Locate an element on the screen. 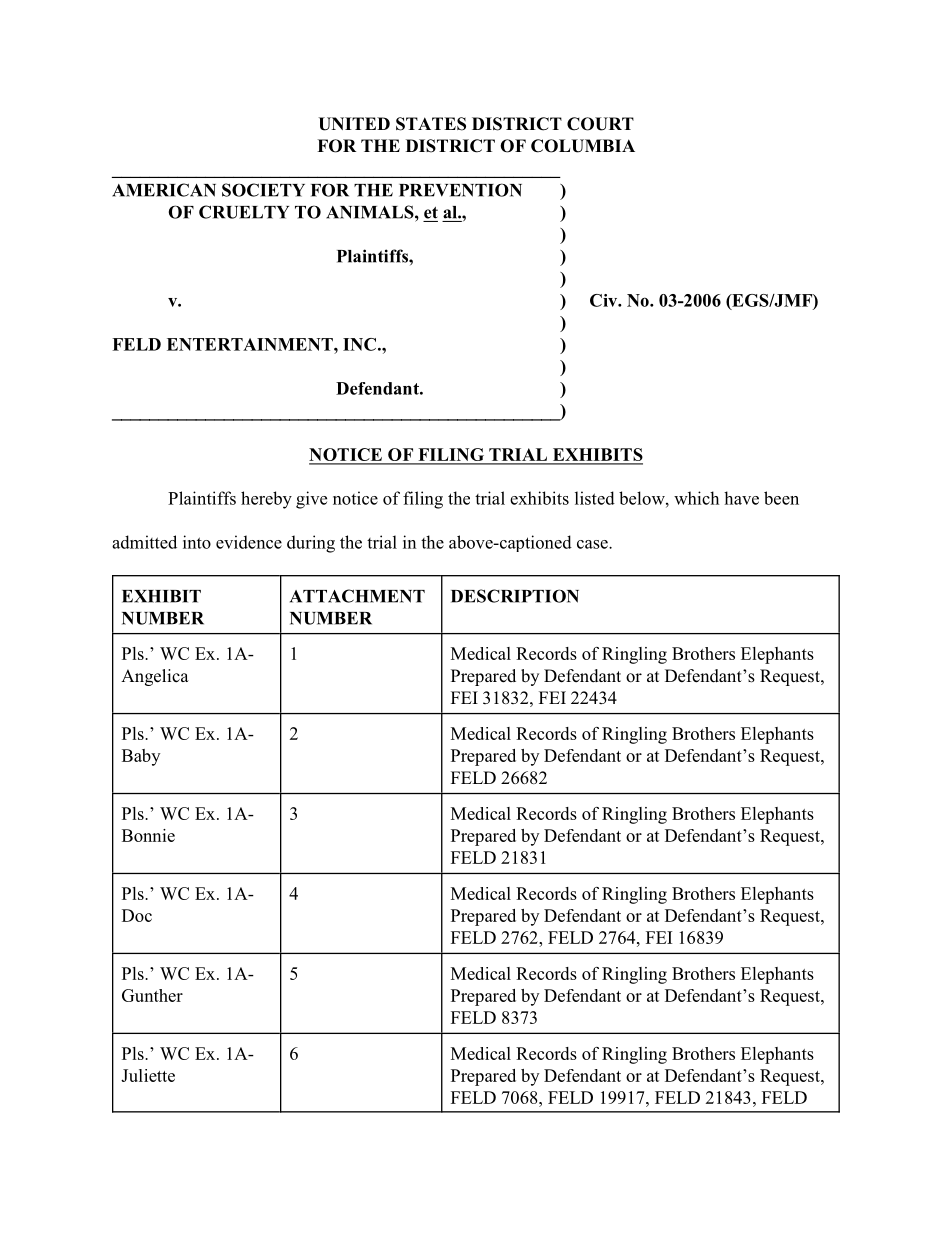 The width and height of the screenshot is (952, 1233). UNITED is located at coordinates (354, 124).
